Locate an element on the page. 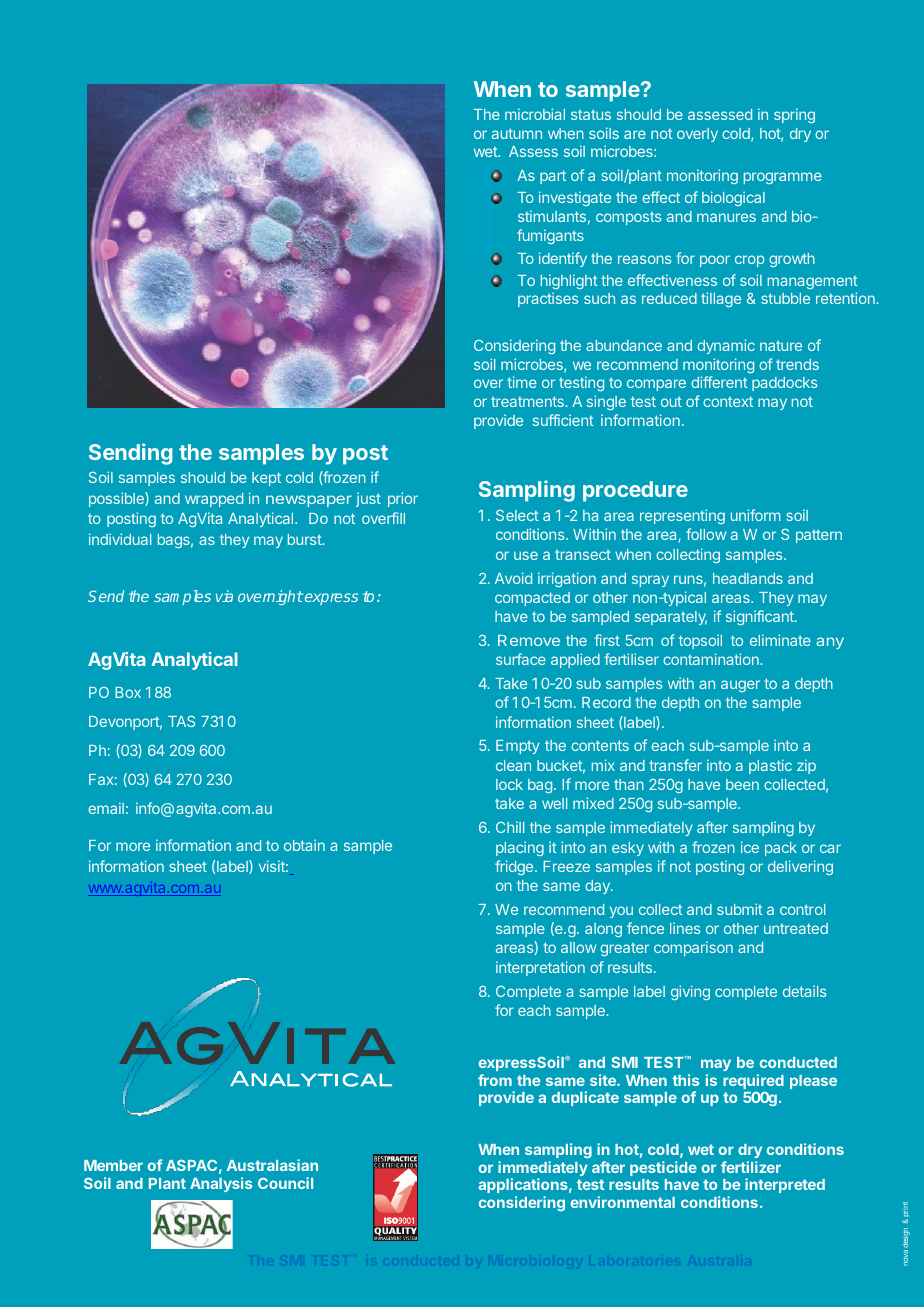 Image resolution: width=924 pixels, height=1307 pixels. Avoid is located at coordinates (513, 578).
